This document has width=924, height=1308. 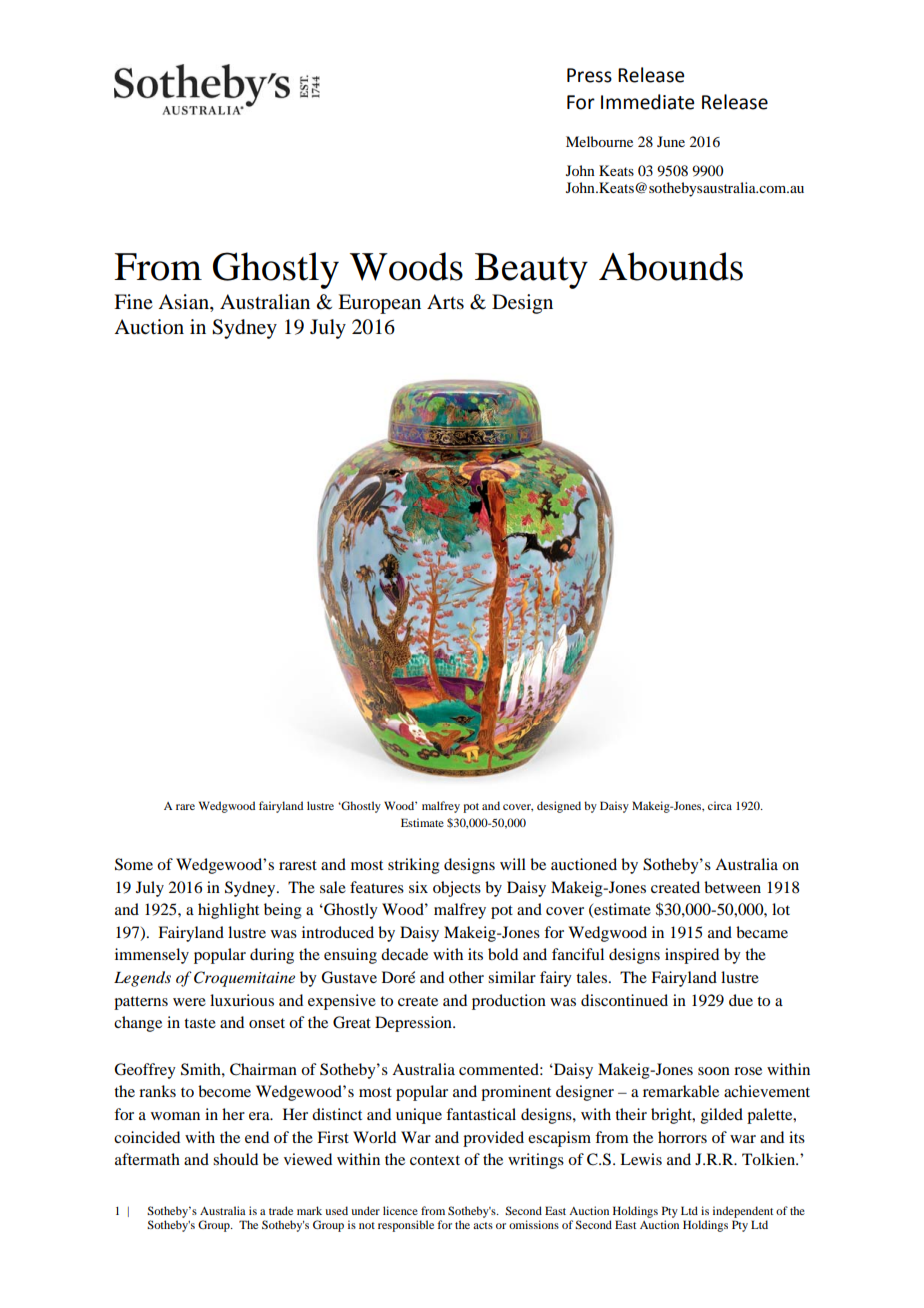 What do you see at coordinates (599, 141) in the document?
I see `Melbourne` at bounding box center [599, 141].
